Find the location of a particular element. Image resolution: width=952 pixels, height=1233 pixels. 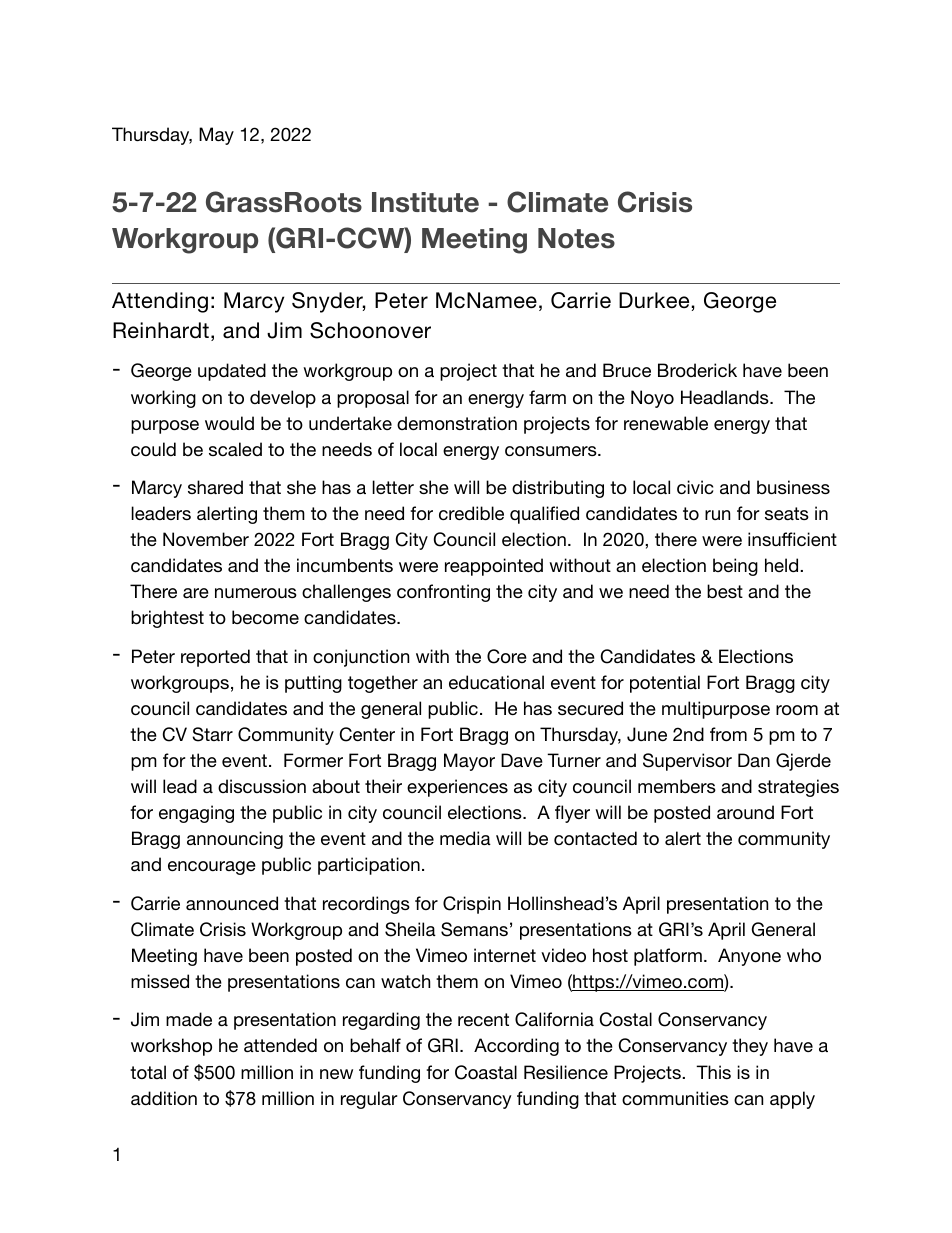

credible is located at coordinates (471, 513).
